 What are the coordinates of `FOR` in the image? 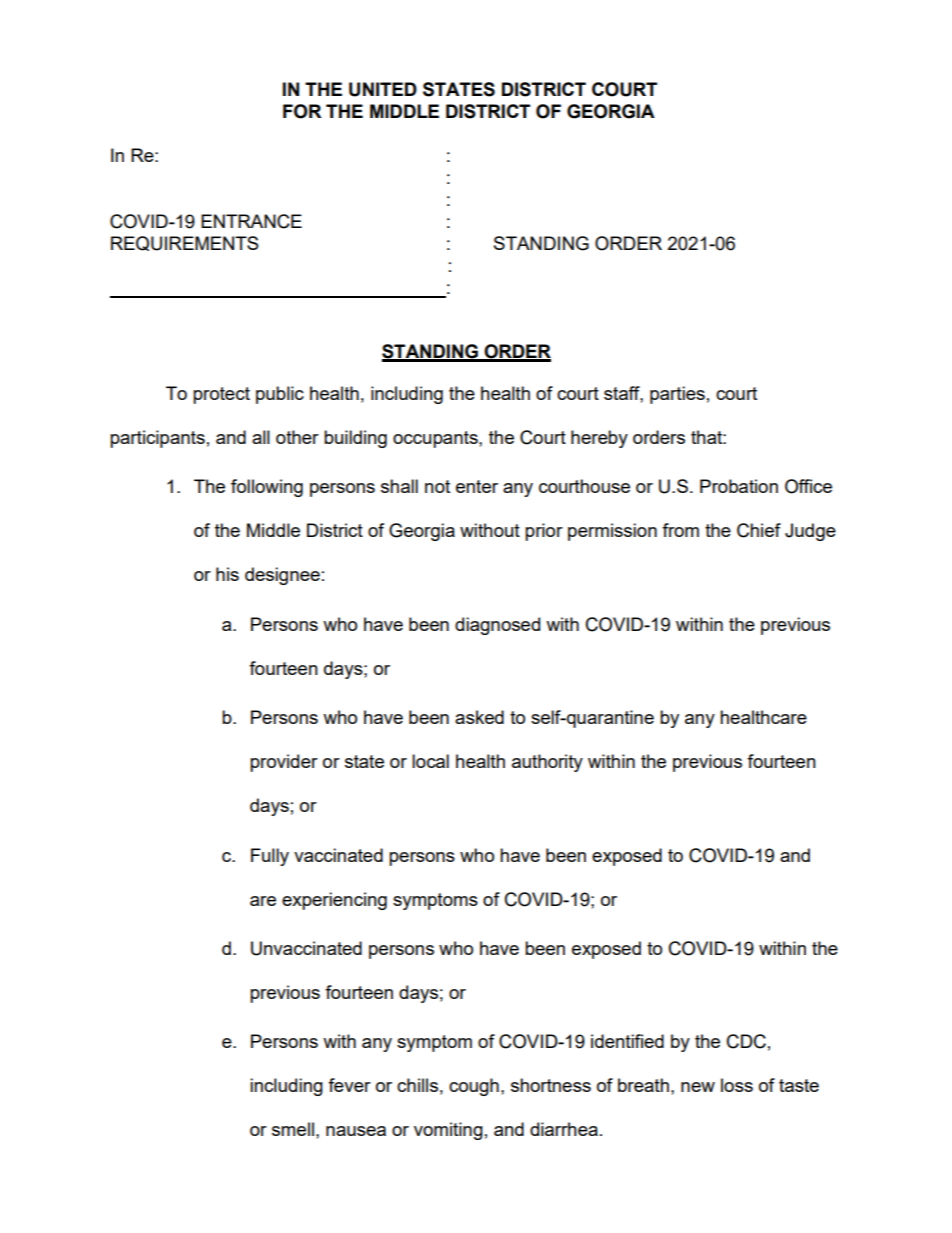 It's located at (302, 111).
